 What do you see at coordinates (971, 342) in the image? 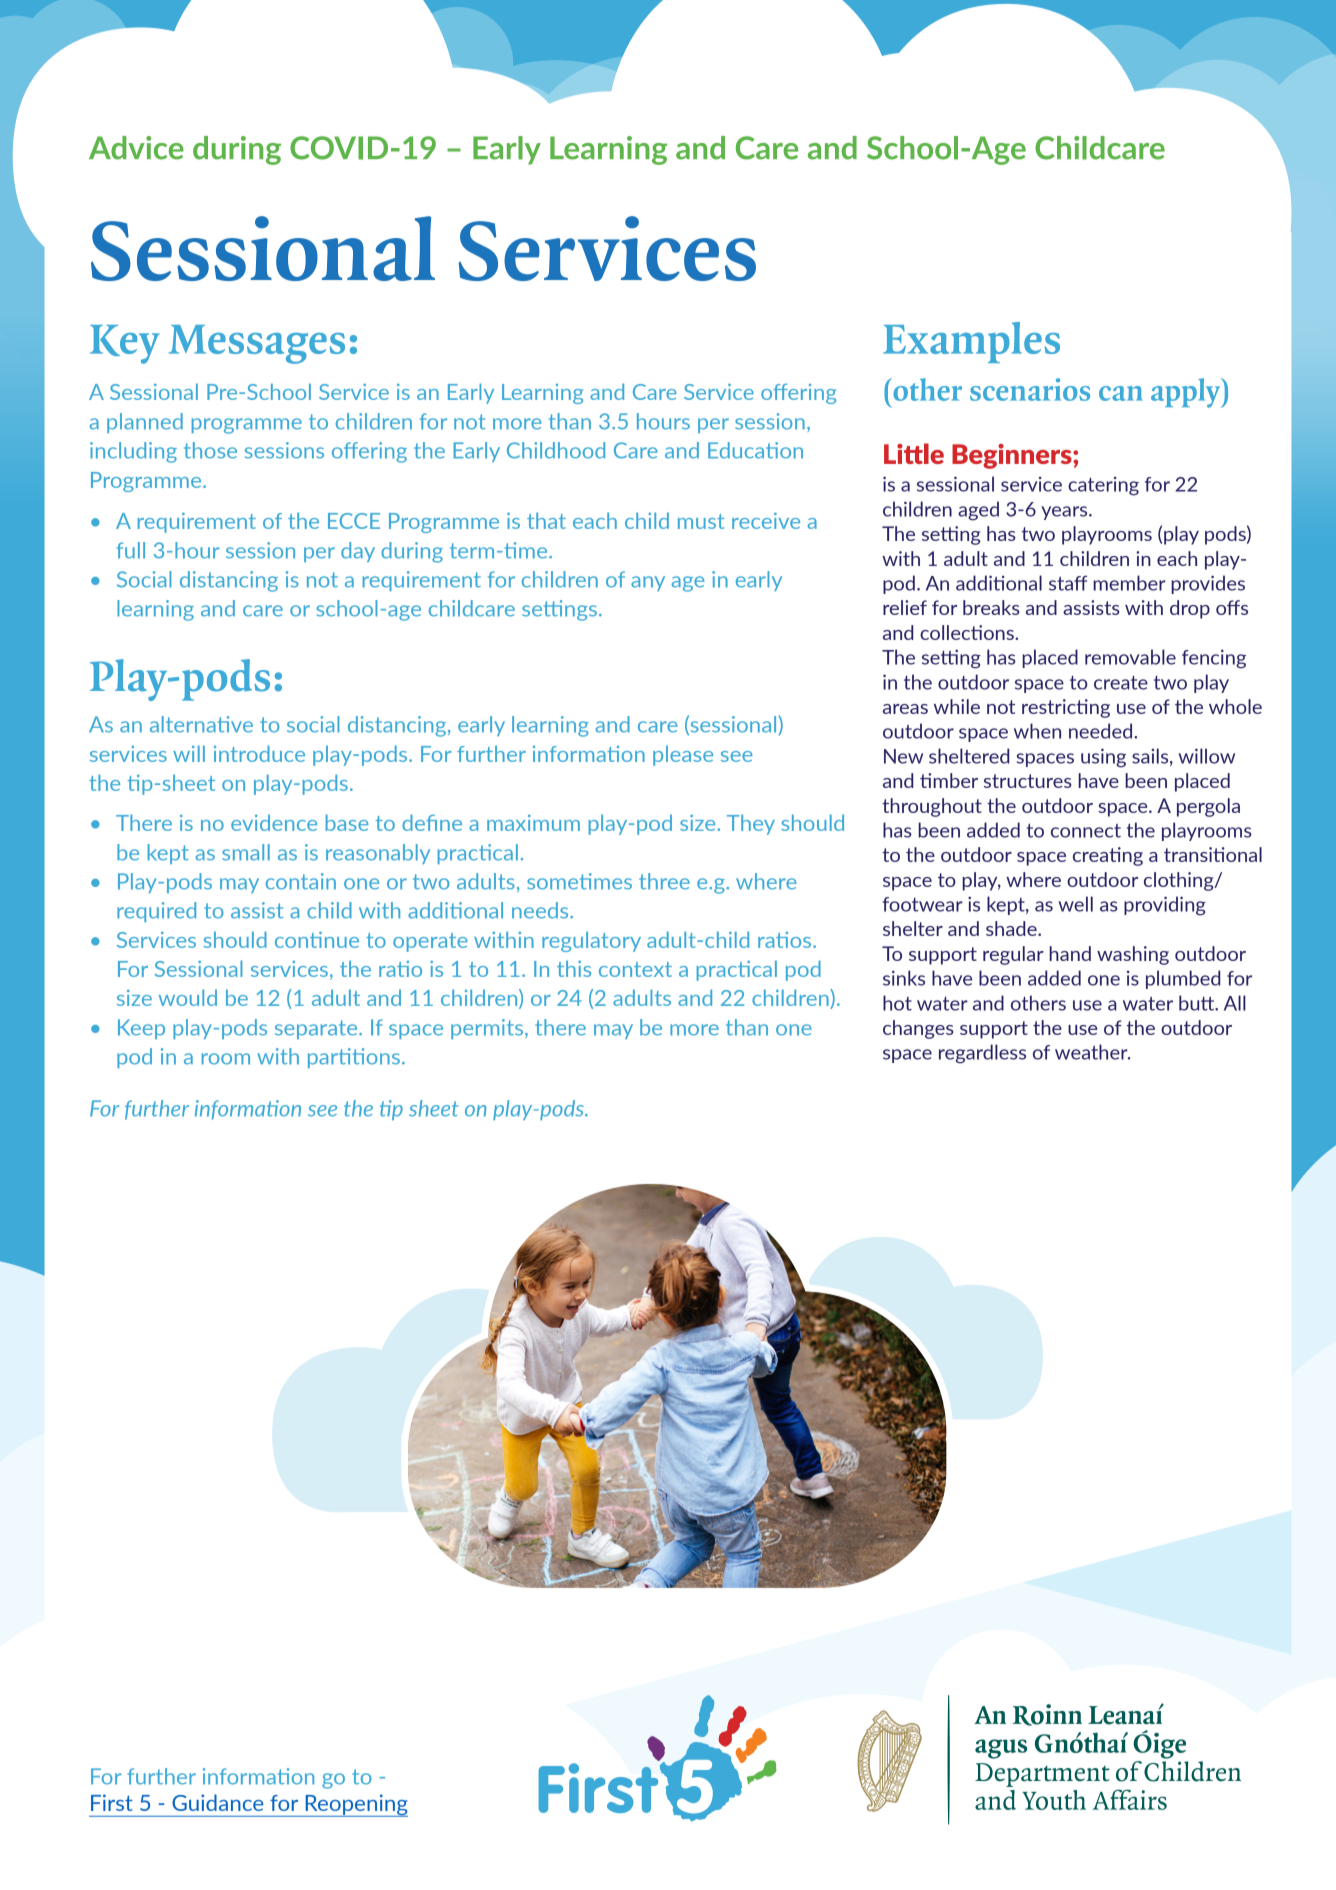
I see `Examples` at bounding box center [971, 342].
